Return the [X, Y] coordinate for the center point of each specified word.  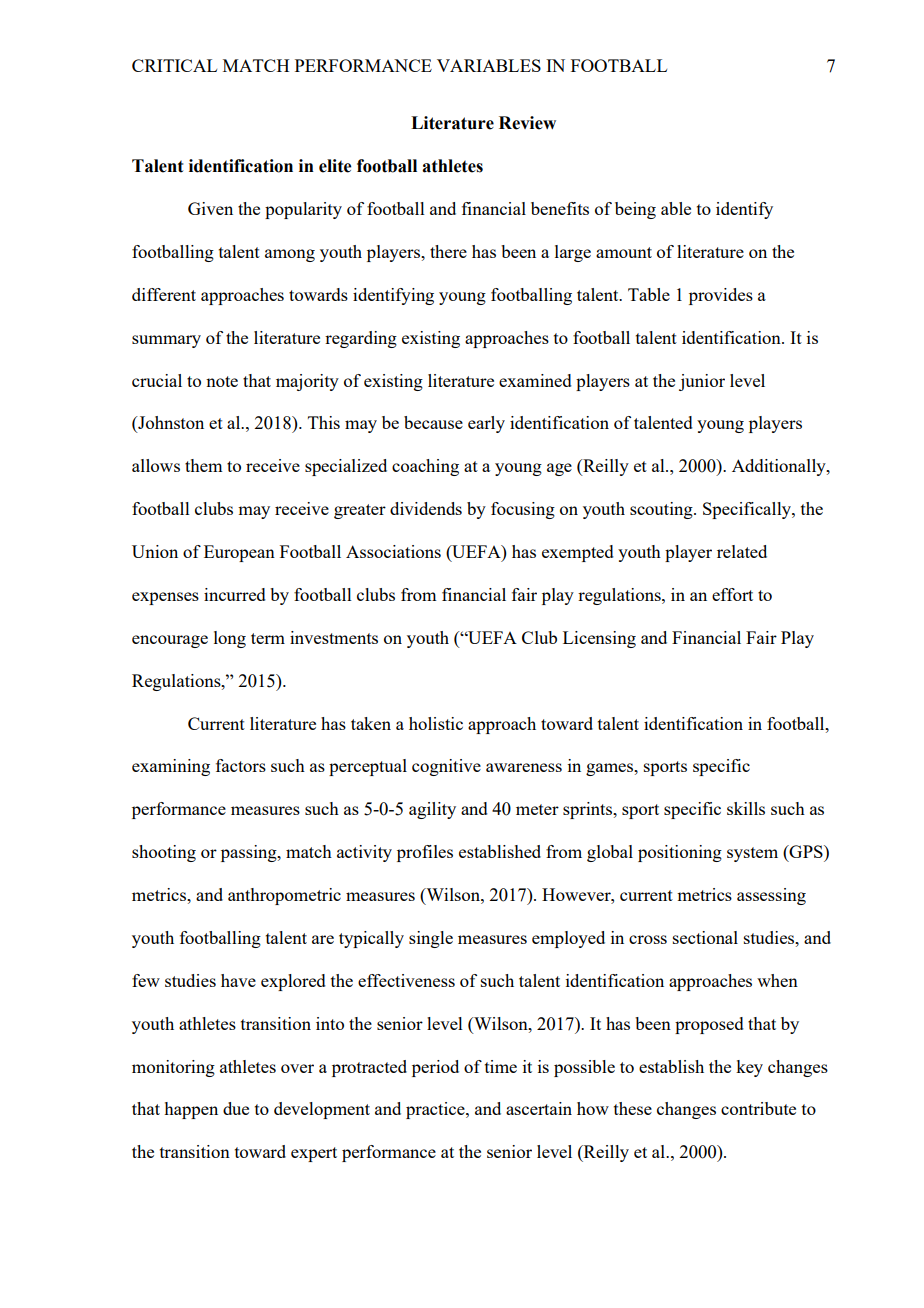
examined [535, 380]
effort [732, 594]
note [222, 381]
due [236, 1108]
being [635, 210]
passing [250, 853]
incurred [235, 594]
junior [702, 382]
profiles [425, 853]
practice [436, 1110]
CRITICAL [174, 65]
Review [527, 123]
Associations [393, 551]
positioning [680, 853]
